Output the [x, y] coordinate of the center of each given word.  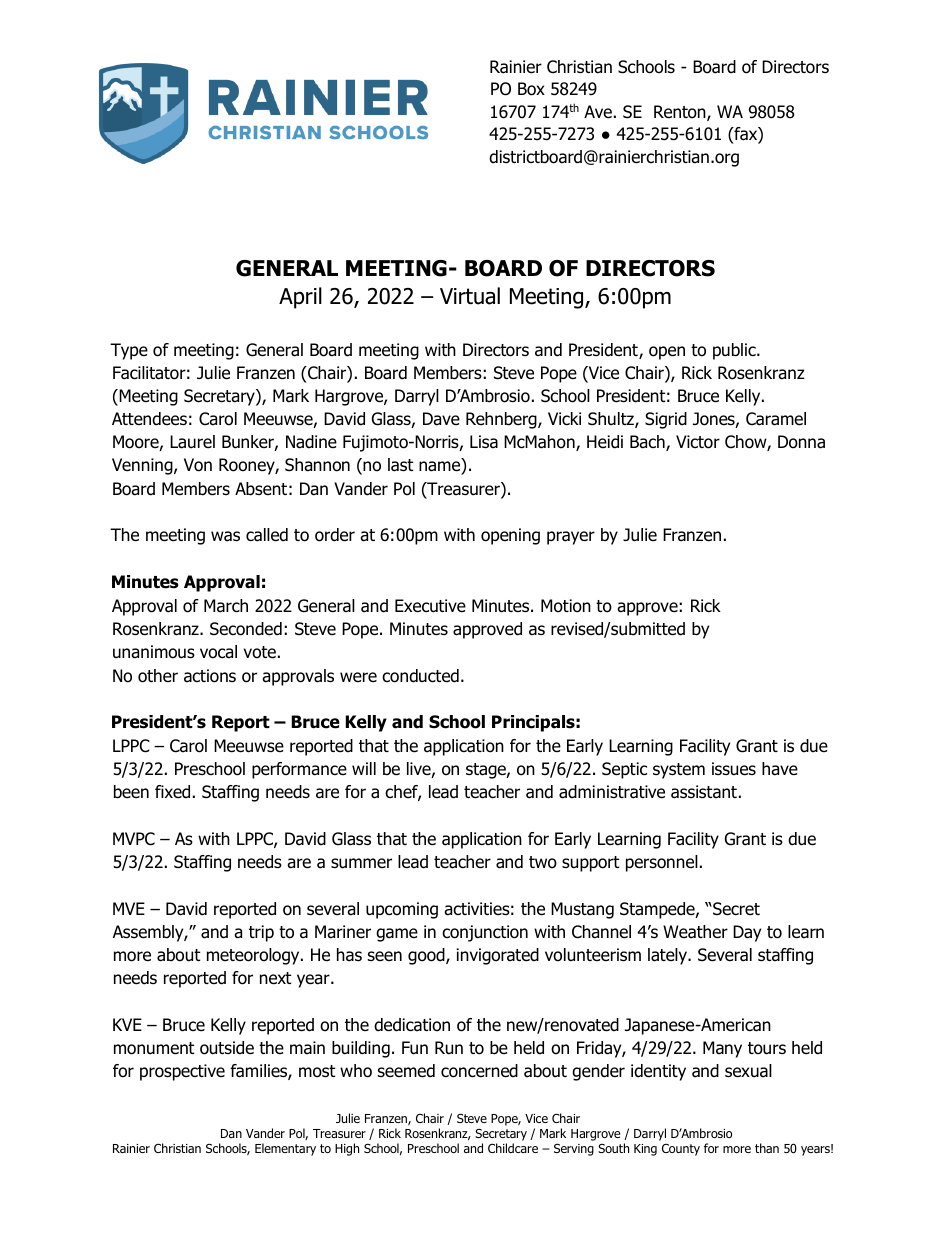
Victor [698, 442]
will [364, 768]
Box [531, 89]
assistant [704, 792]
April [300, 298]
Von [198, 465]
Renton [681, 113]
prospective [182, 1072]
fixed [172, 792]
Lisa [484, 442]
